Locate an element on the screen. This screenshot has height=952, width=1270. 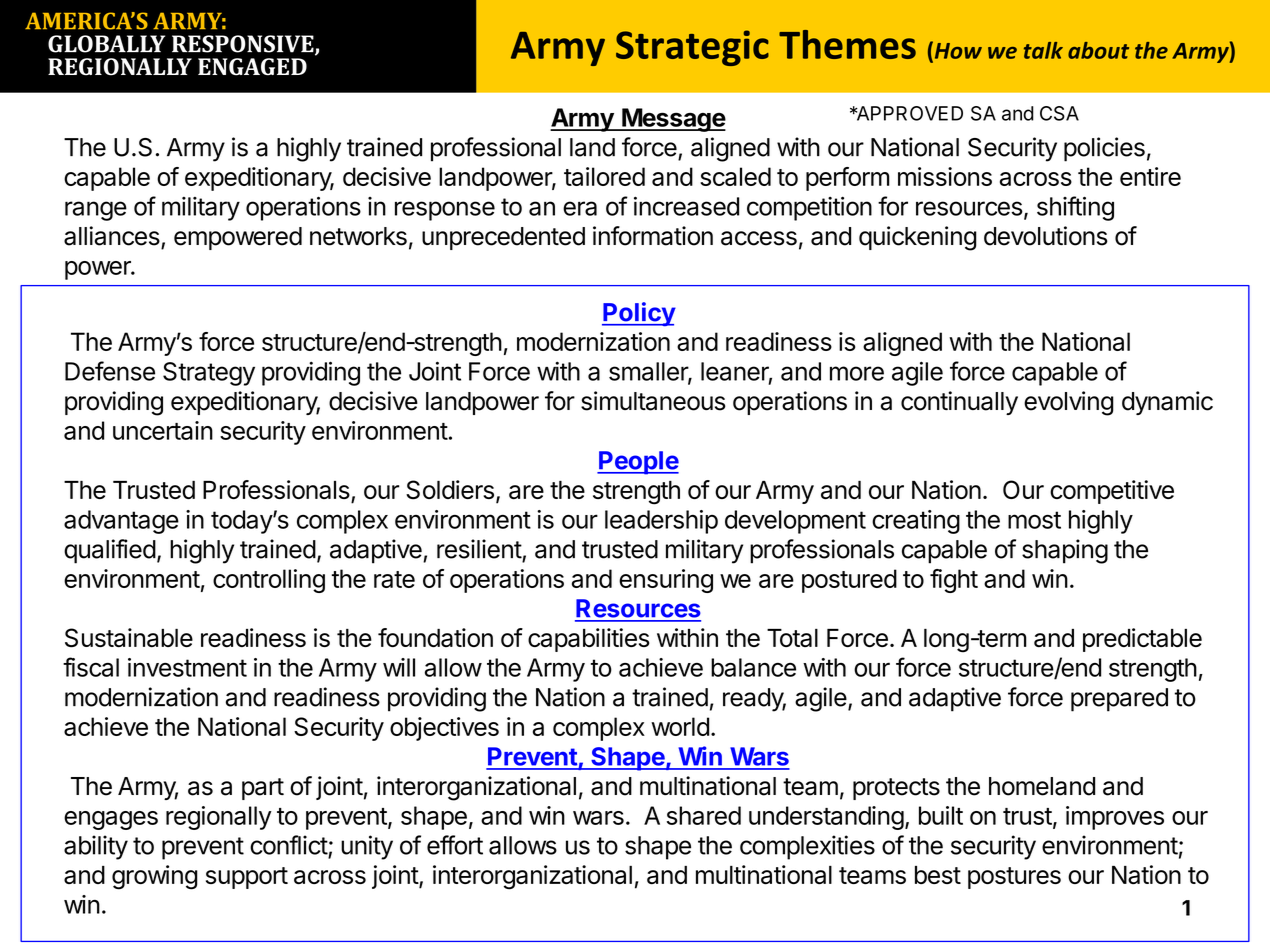
controlling is located at coordinates (269, 581).
